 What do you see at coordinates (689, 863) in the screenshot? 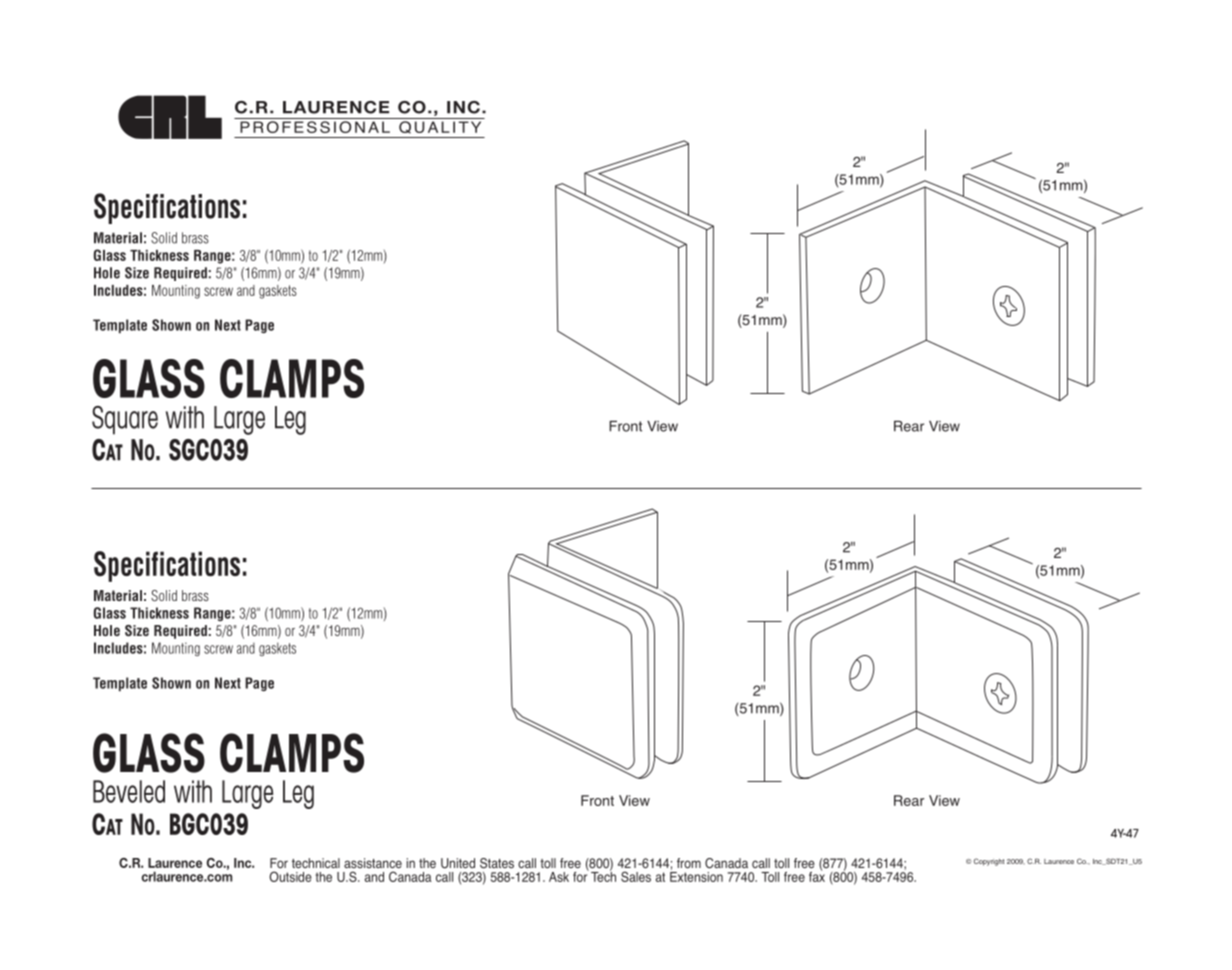
I see `from` at bounding box center [689, 863].
